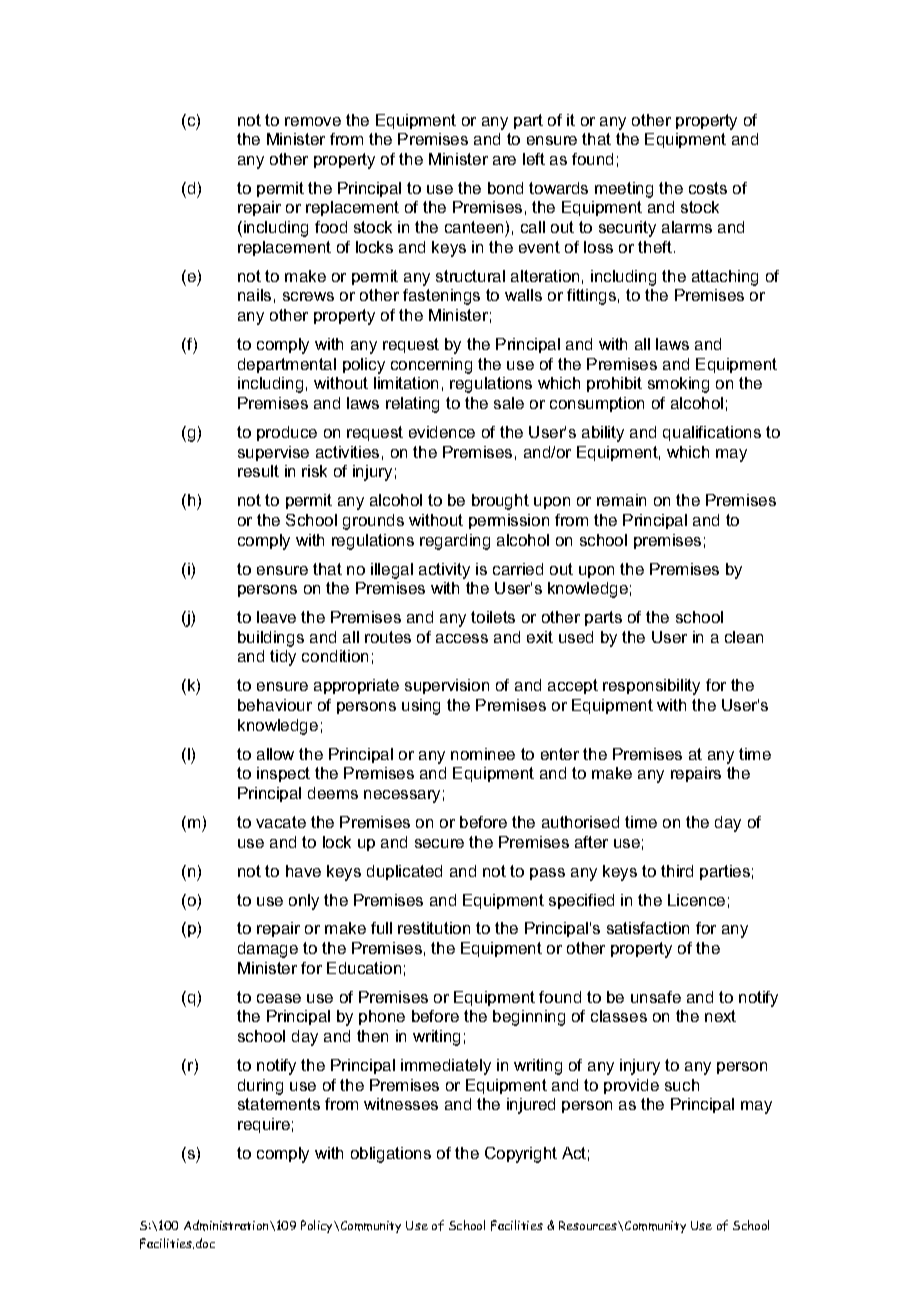 The height and width of the screenshot is (1308, 924). I want to click on Licence, so click(696, 900).
